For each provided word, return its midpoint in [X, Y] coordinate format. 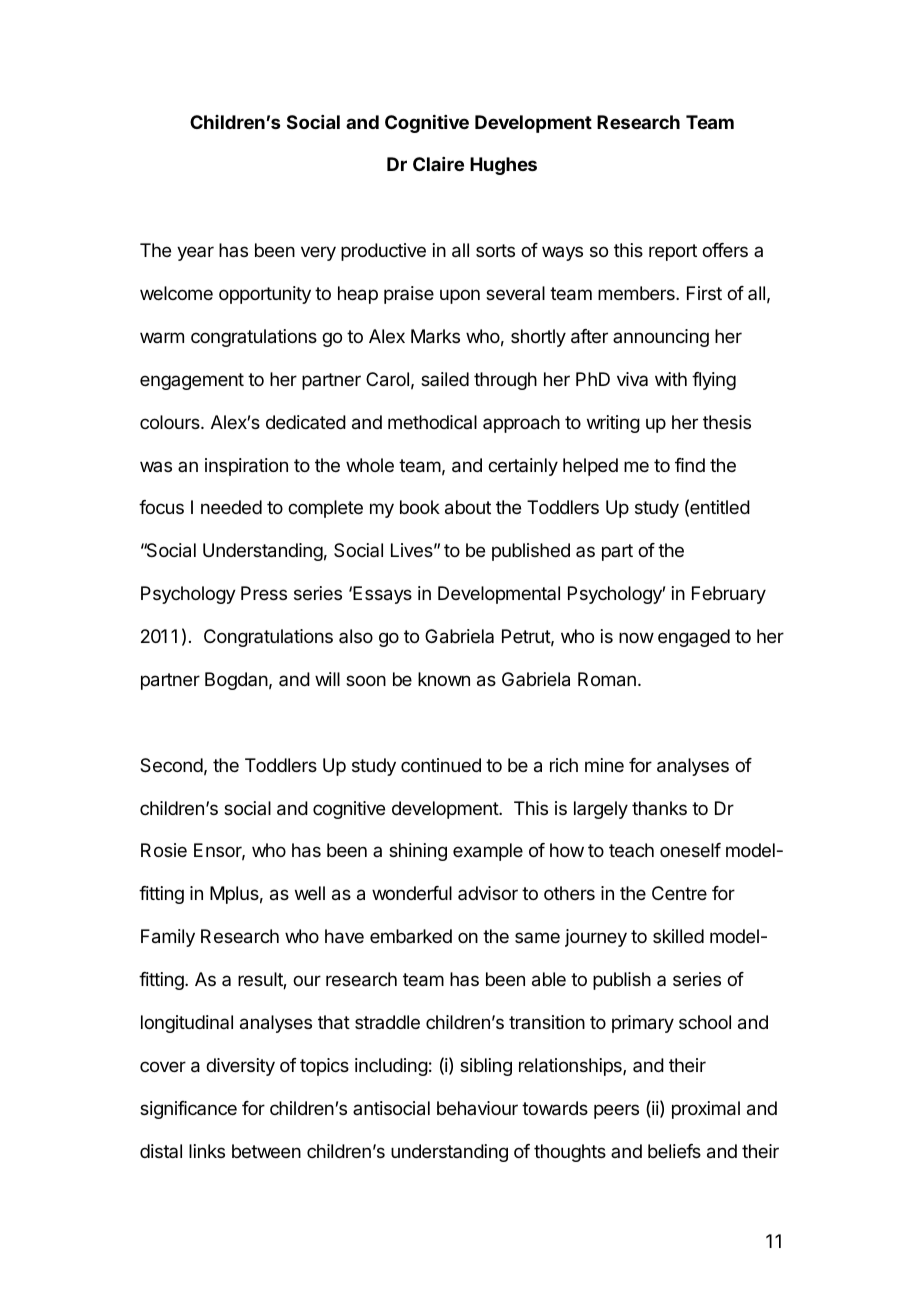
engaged [694, 638]
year [195, 253]
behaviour [477, 1108]
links [207, 1151]
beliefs [674, 1151]
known [444, 679]
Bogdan [236, 681]
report [673, 252]
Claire [438, 164]
